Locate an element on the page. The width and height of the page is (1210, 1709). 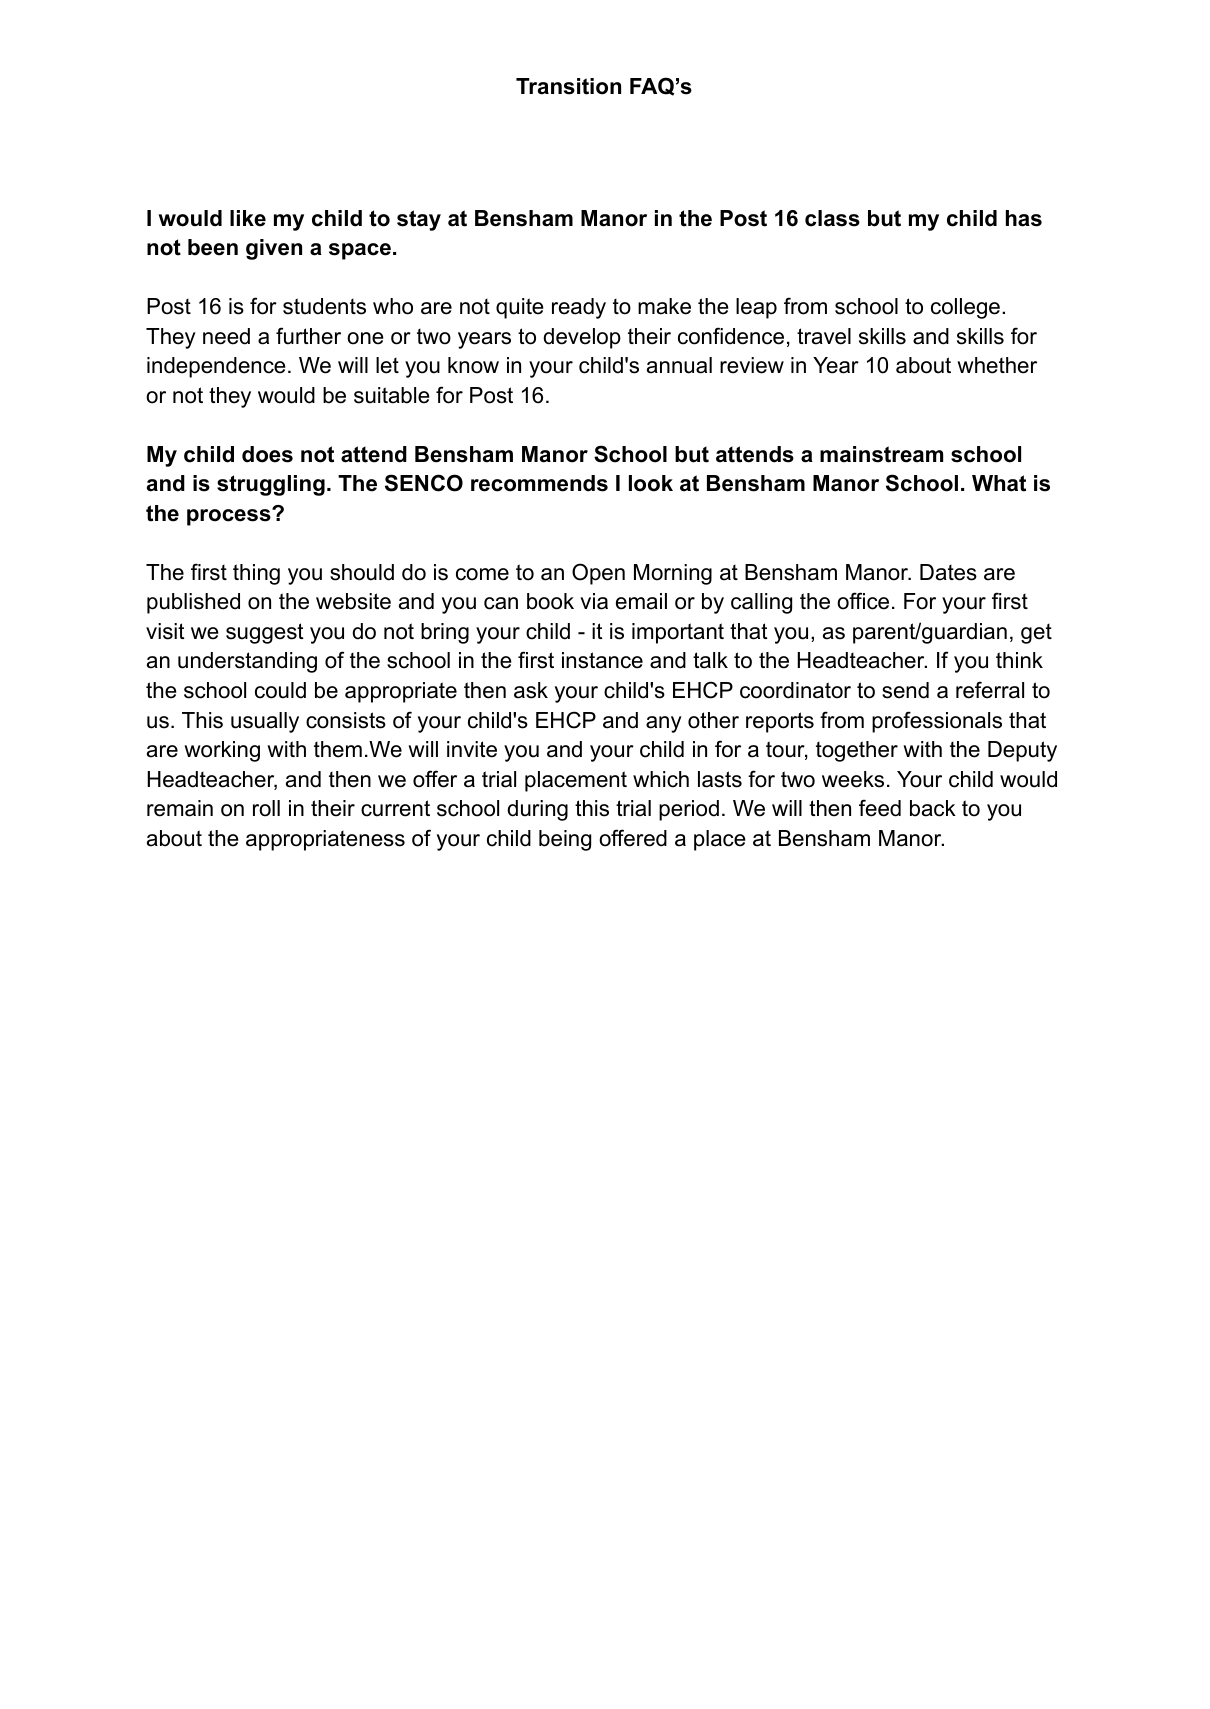
recommends is located at coordinates (539, 483).
